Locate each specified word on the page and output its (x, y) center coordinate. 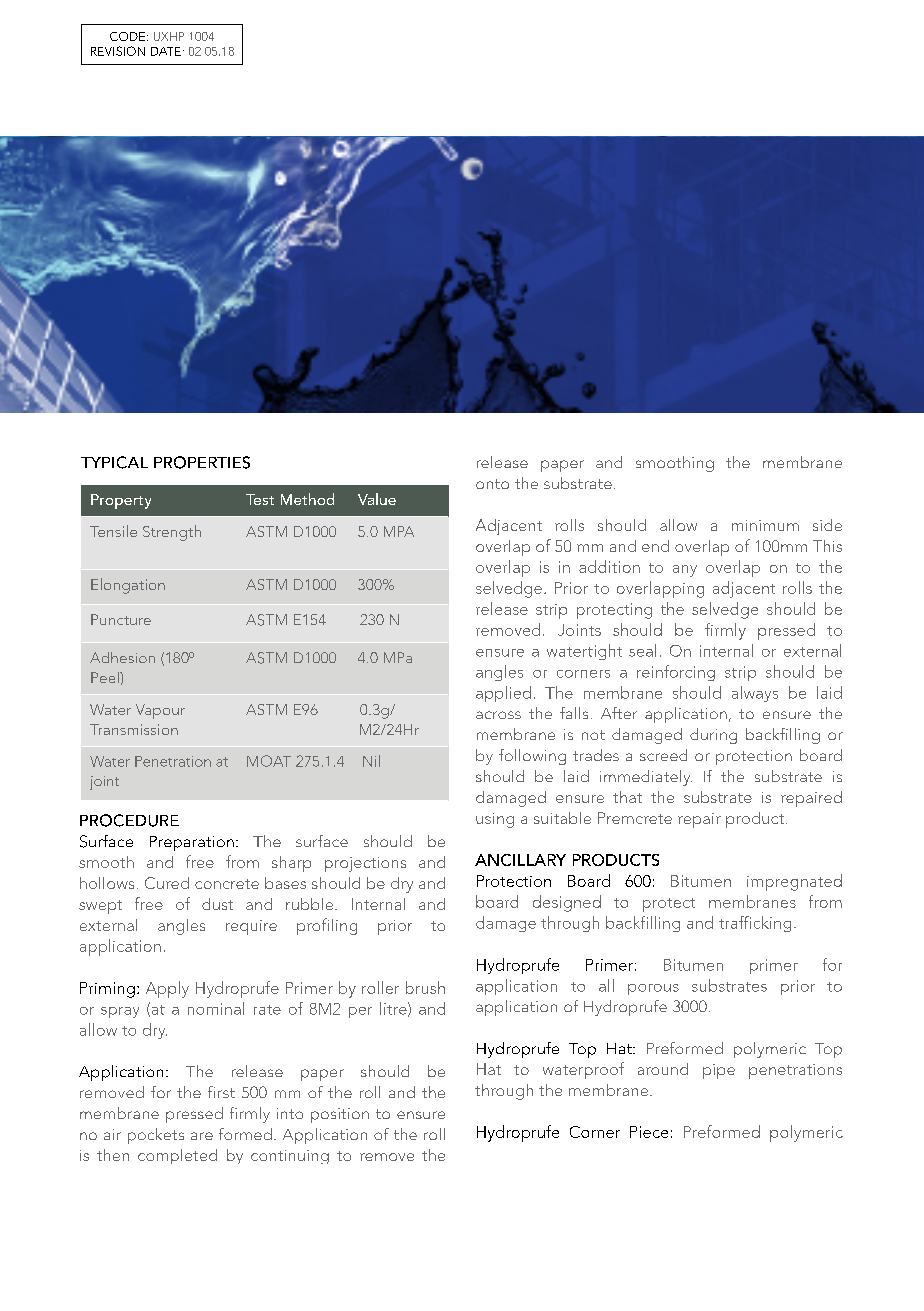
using (495, 820)
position (340, 1115)
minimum (765, 525)
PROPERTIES (202, 462)
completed (177, 1156)
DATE (166, 51)
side (827, 525)
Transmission (134, 729)
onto (492, 484)
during (713, 736)
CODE (127, 36)
